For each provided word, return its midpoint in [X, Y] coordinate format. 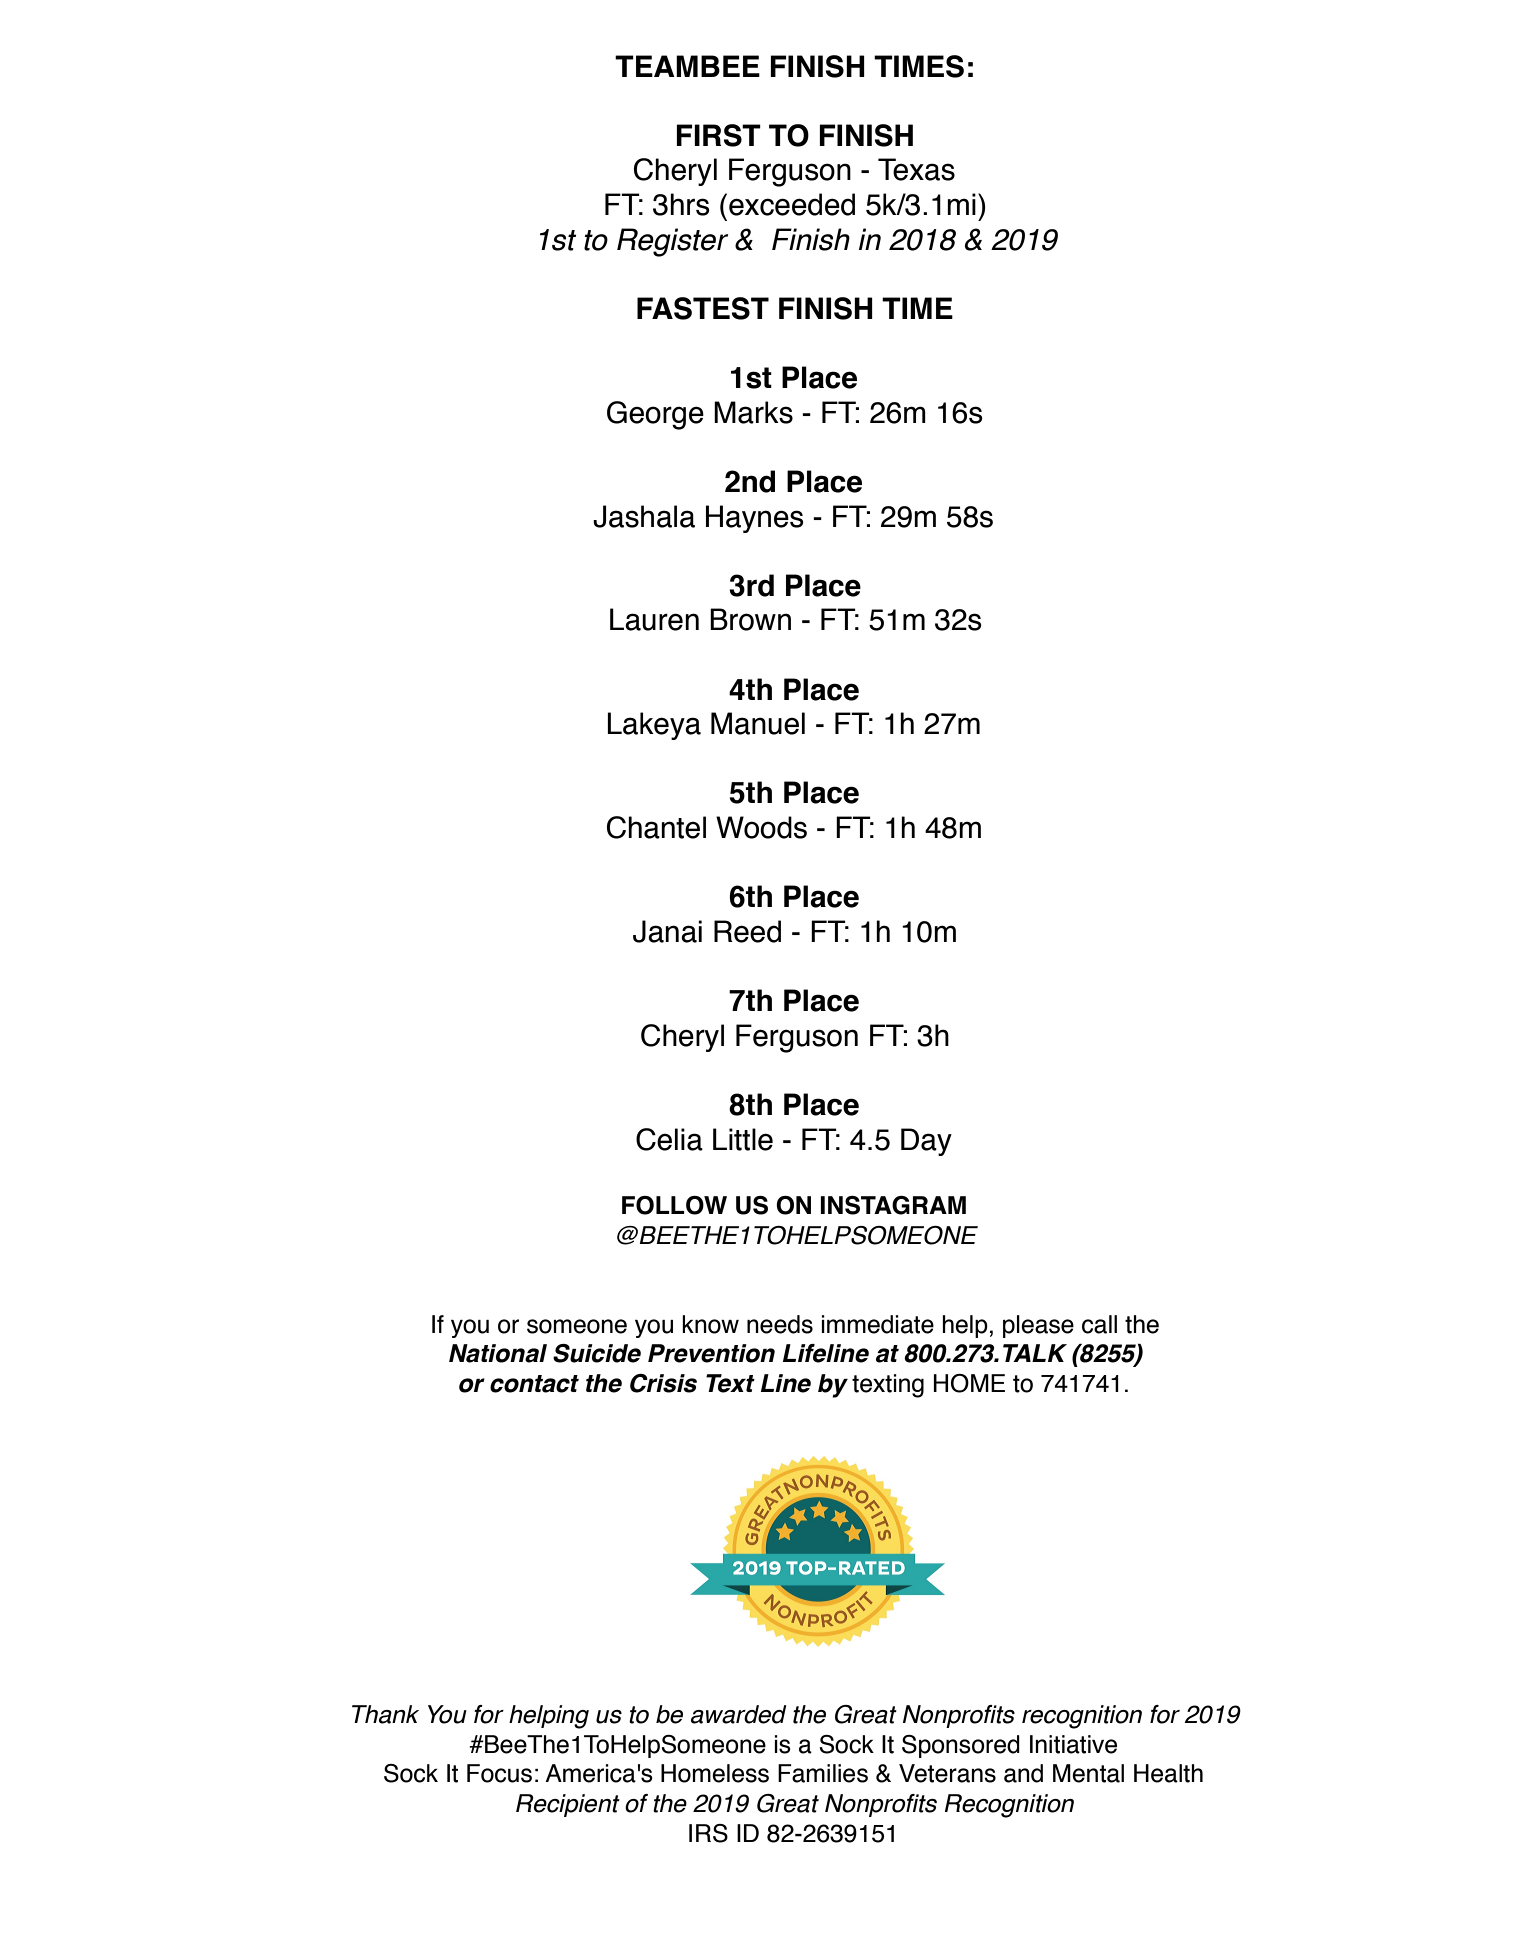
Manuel [758, 723]
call [1099, 1324]
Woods [761, 827]
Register [672, 242]
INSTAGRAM [893, 1205]
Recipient [568, 1805]
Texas [916, 169]
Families [823, 1773]
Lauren [654, 619]
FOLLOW [674, 1205]
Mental [1088, 1773]
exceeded [792, 204]
